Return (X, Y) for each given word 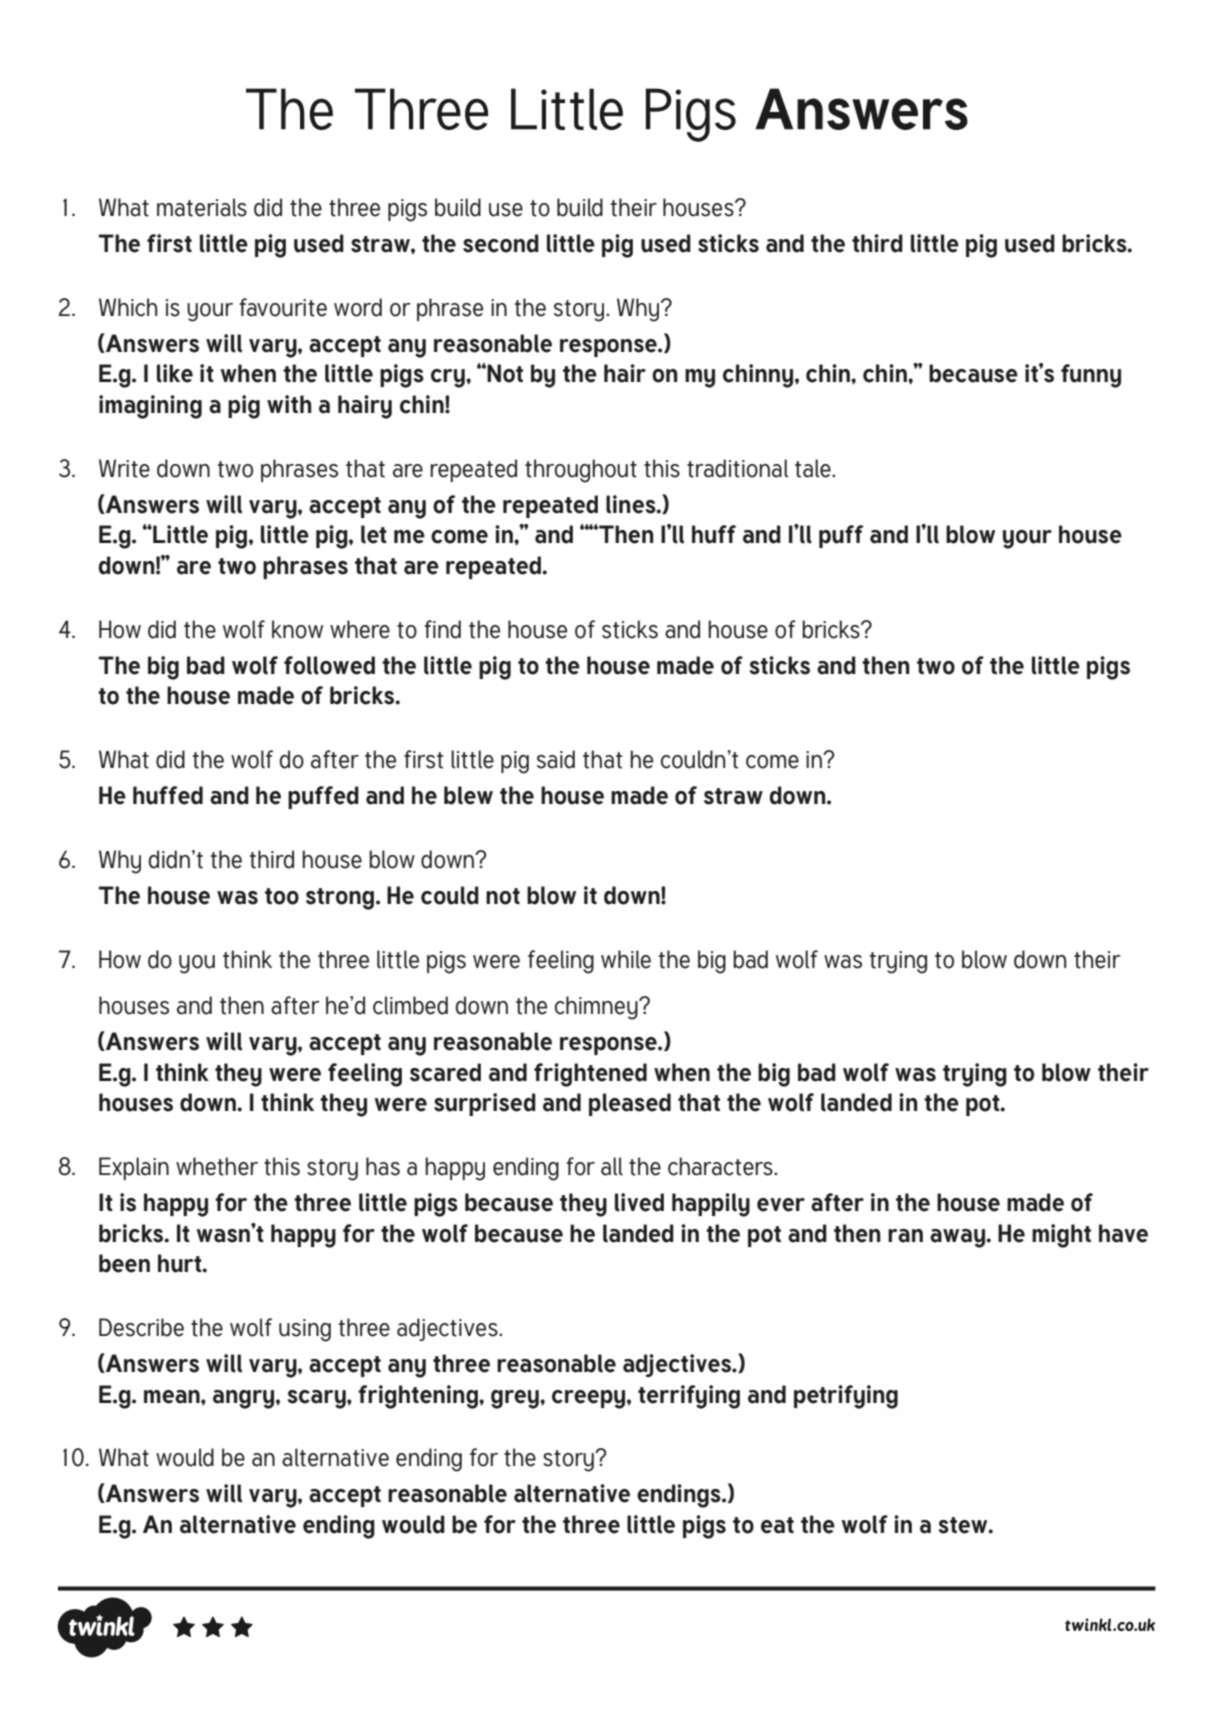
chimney (597, 1008)
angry (245, 1399)
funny (1091, 376)
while (626, 959)
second (501, 243)
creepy (590, 1399)
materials (202, 207)
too (282, 896)
